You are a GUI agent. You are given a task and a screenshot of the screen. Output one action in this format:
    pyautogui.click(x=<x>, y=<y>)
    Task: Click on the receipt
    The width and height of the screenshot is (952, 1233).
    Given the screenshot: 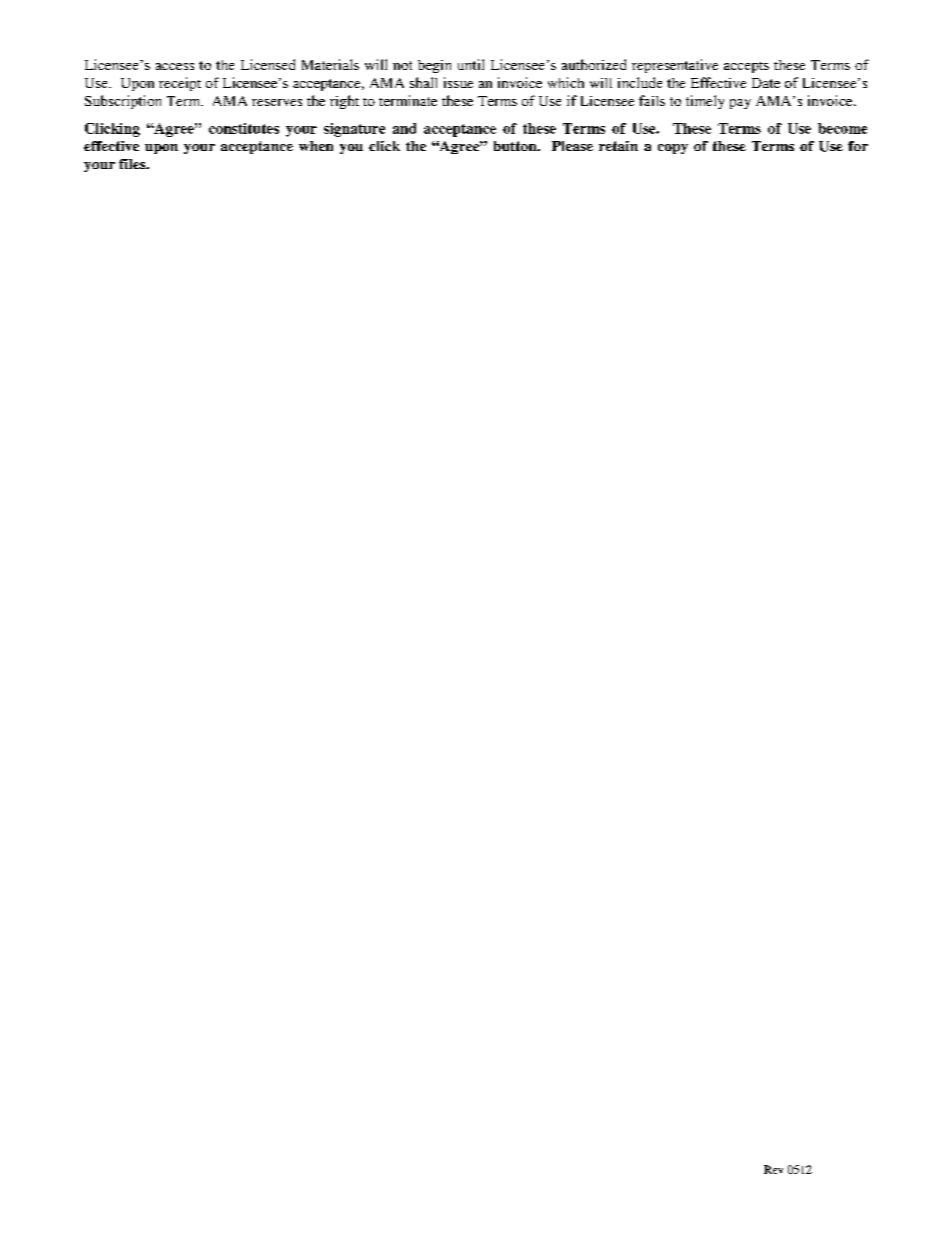 What is the action you would take?
    pyautogui.click(x=180, y=84)
